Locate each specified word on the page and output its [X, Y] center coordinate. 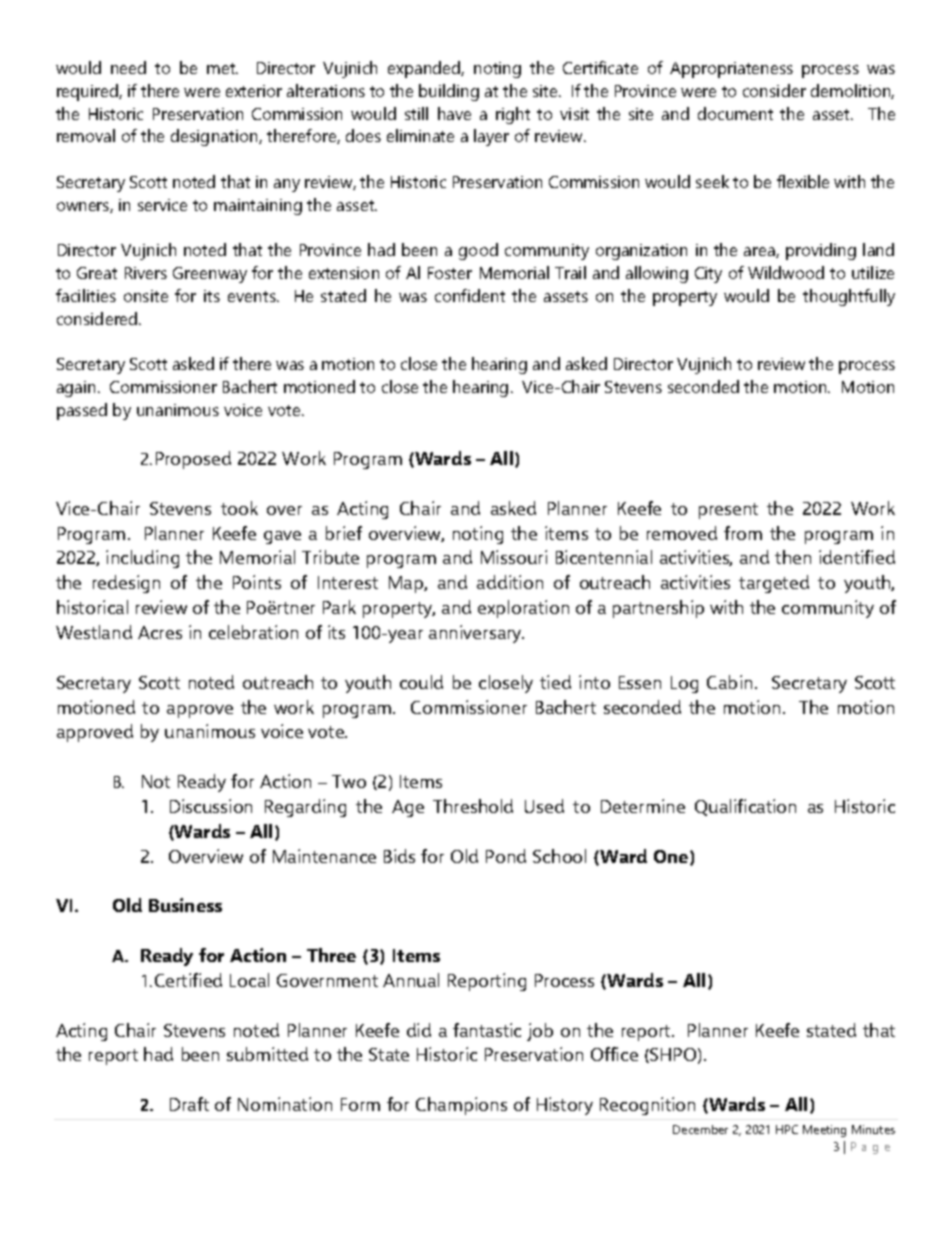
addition [510, 582]
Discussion [211, 806]
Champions [461, 1106]
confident [470, 295]
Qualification [745, 807]
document [735, 113]
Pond [506, 856]
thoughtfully [849, 297]
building [449, 92]
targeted [774, 584]
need [128, 67]
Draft [189, 1104]
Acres [160, 632]
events [253, 296]
